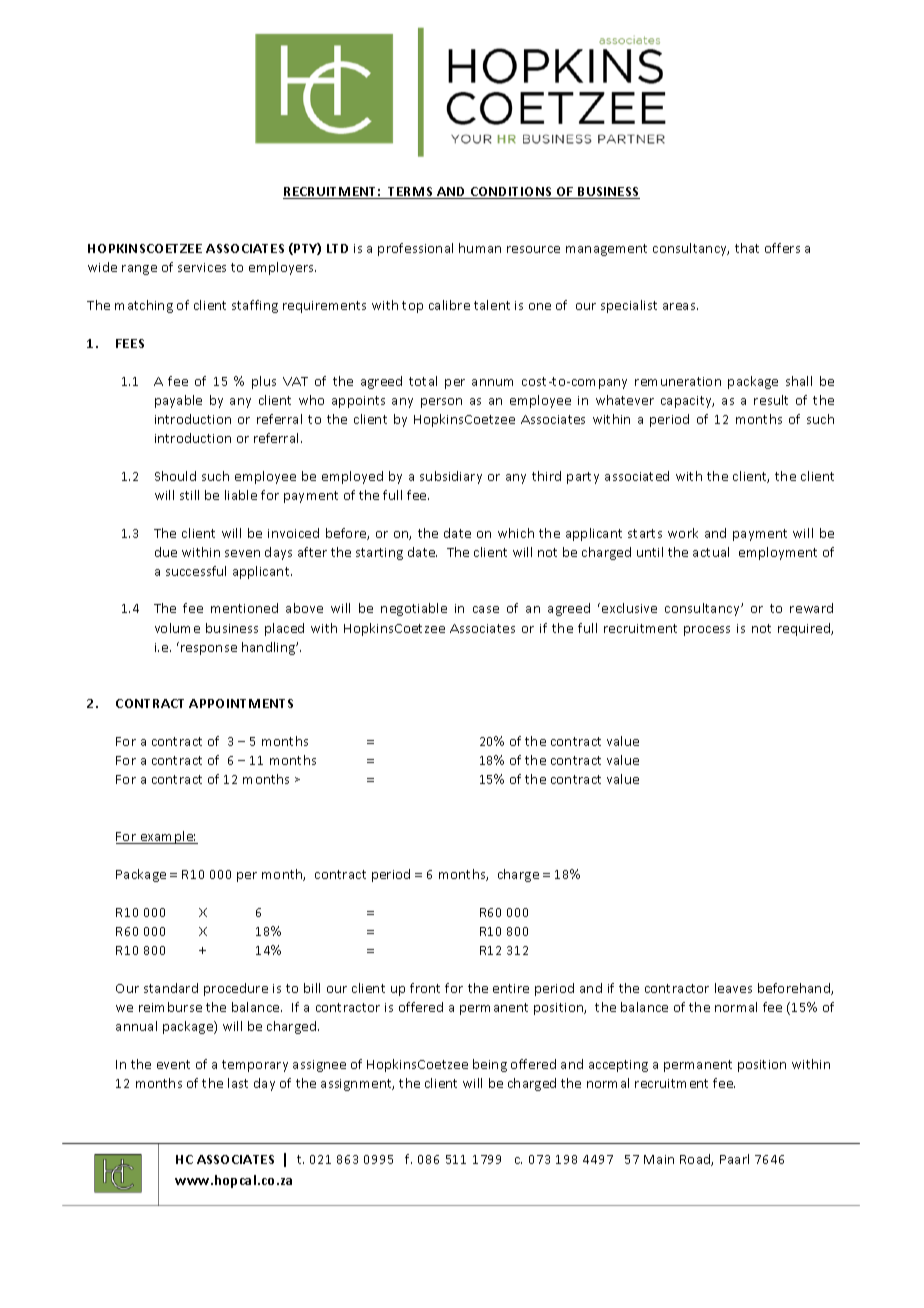  I want to click on person, so click(441, 403).
